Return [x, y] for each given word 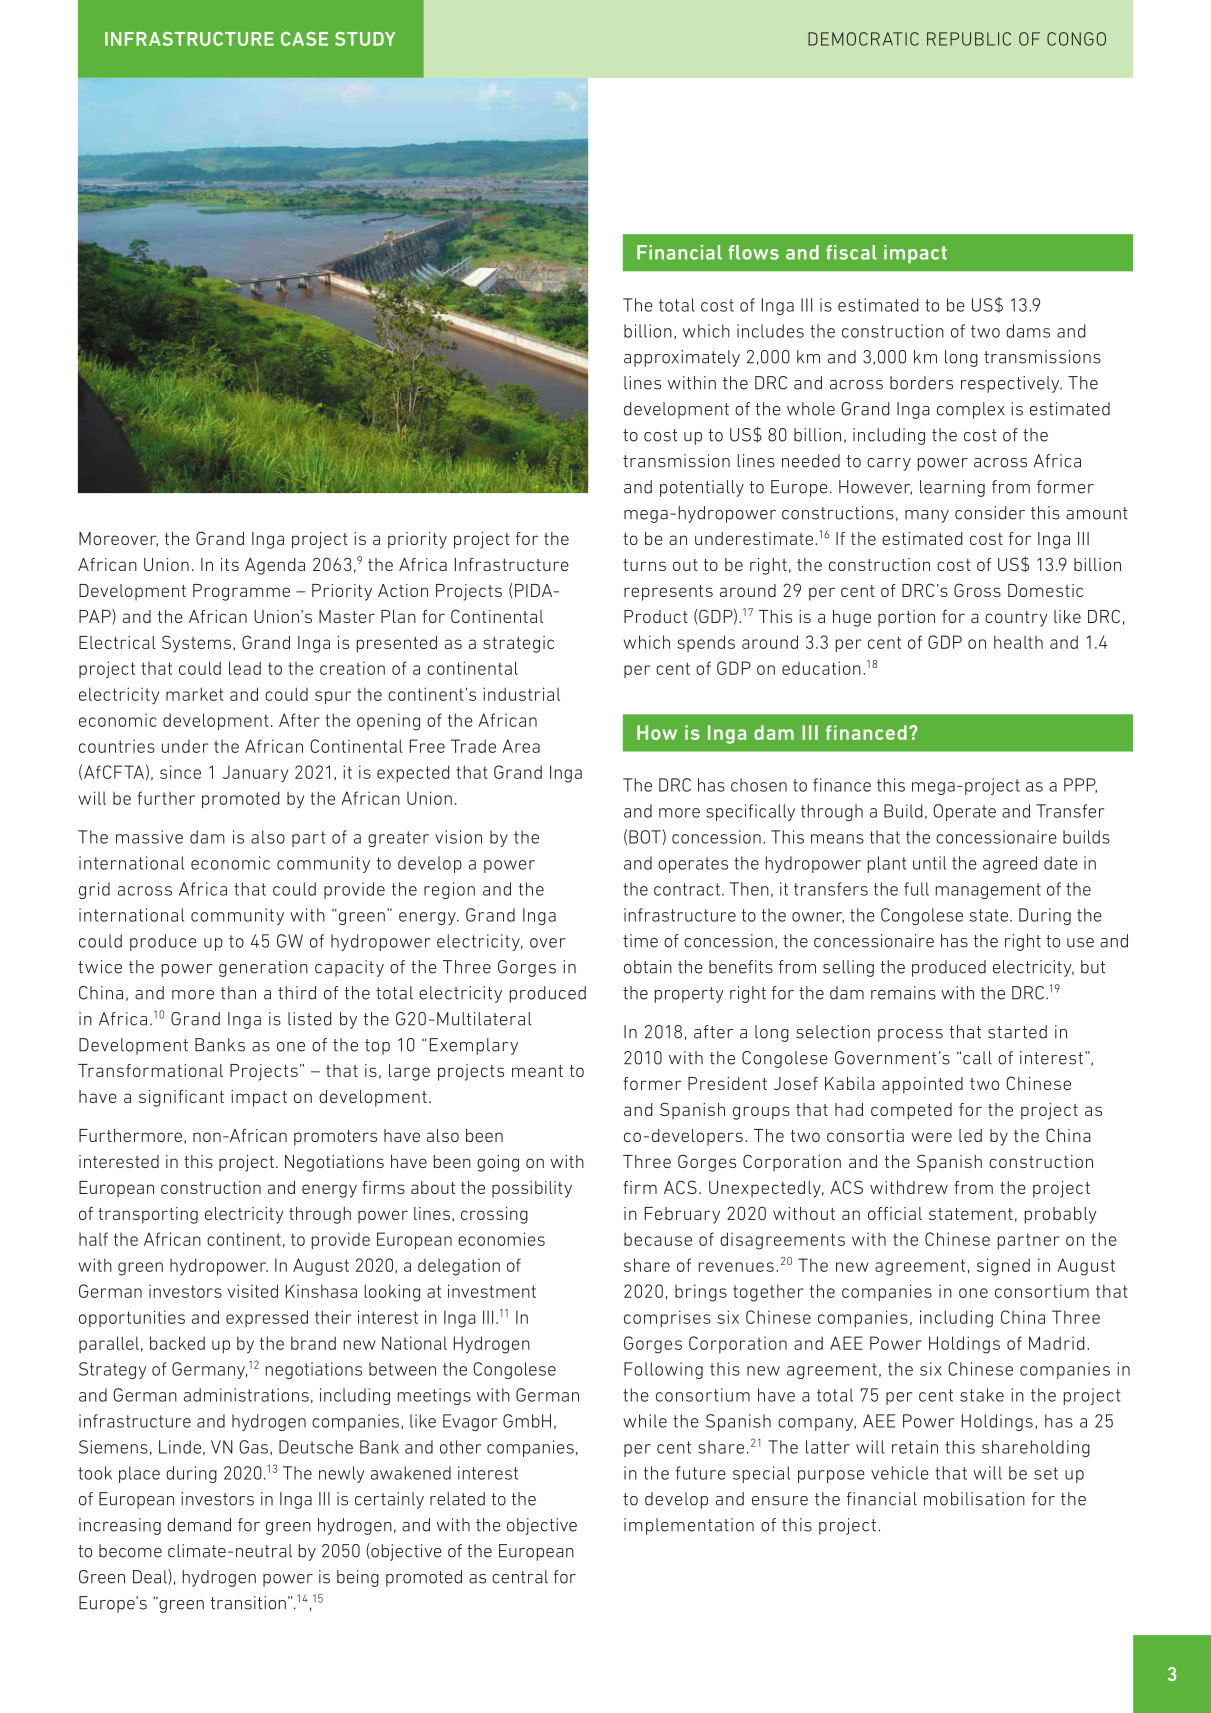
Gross [977, 590]
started [1017, 1032]
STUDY [365, 39]
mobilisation [974, 1499]
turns [644, 565]
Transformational [150, 1070]
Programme [241, 592]
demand [199, 1525]
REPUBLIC [969, 39]
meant [537, 1071]
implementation [689, 1526]
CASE [304, 39]
